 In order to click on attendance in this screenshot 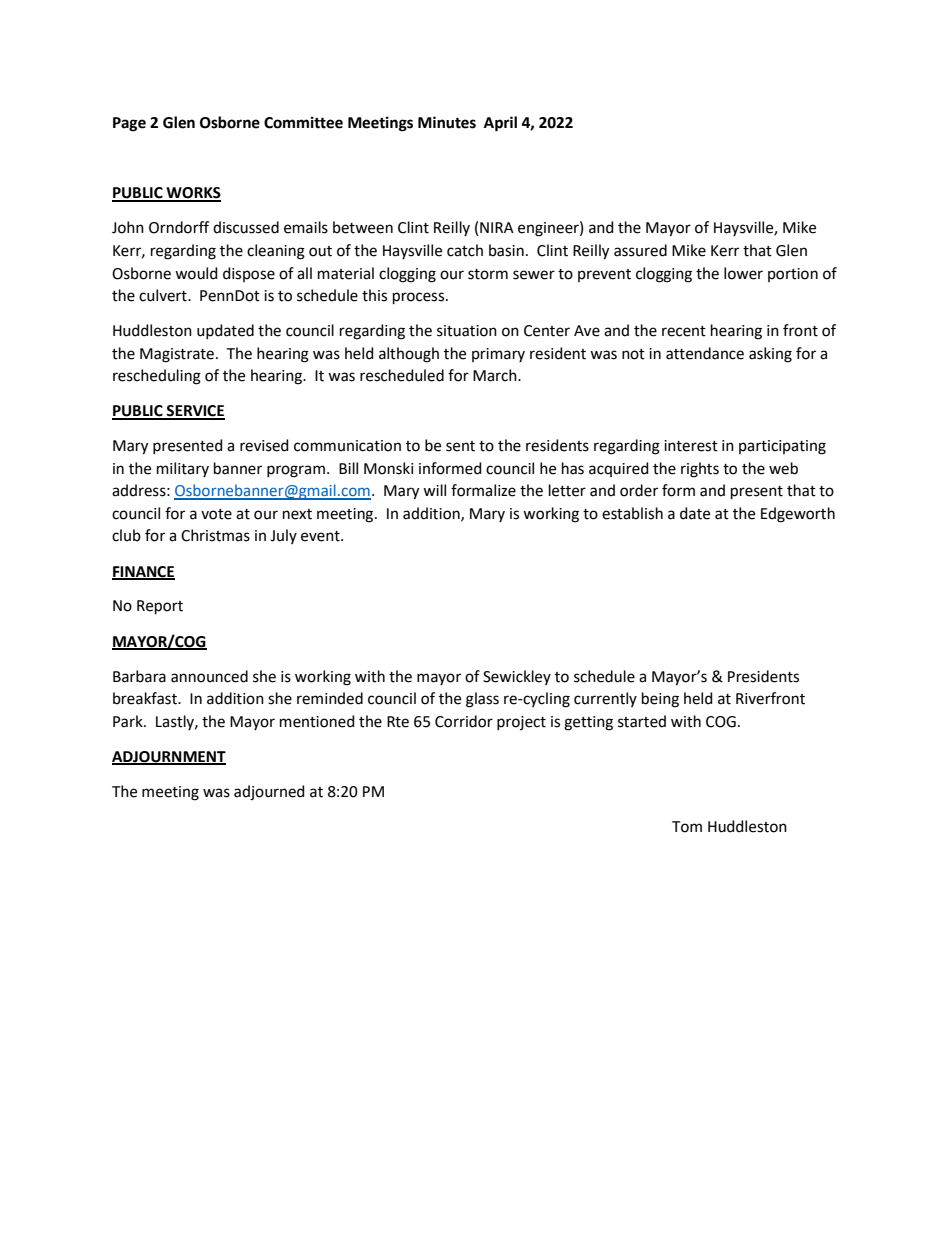, I will do `click(705, 353)`.
